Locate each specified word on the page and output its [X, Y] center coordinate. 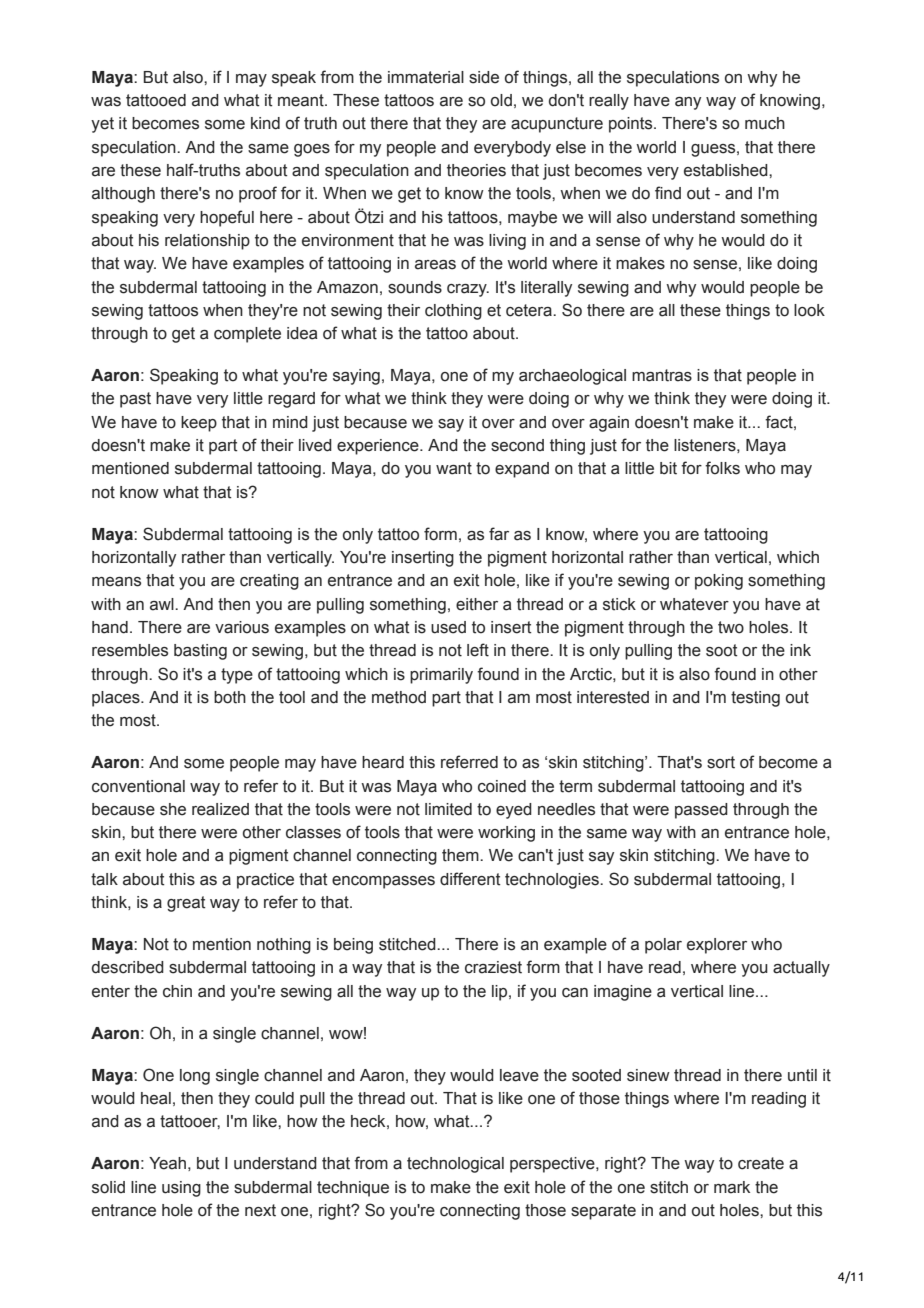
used [448, 627]
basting [200, 652]
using [181, 1189]
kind [265, 123]
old [501, 100]
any [688, 103]
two [731, 627]
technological [455, 1165]
